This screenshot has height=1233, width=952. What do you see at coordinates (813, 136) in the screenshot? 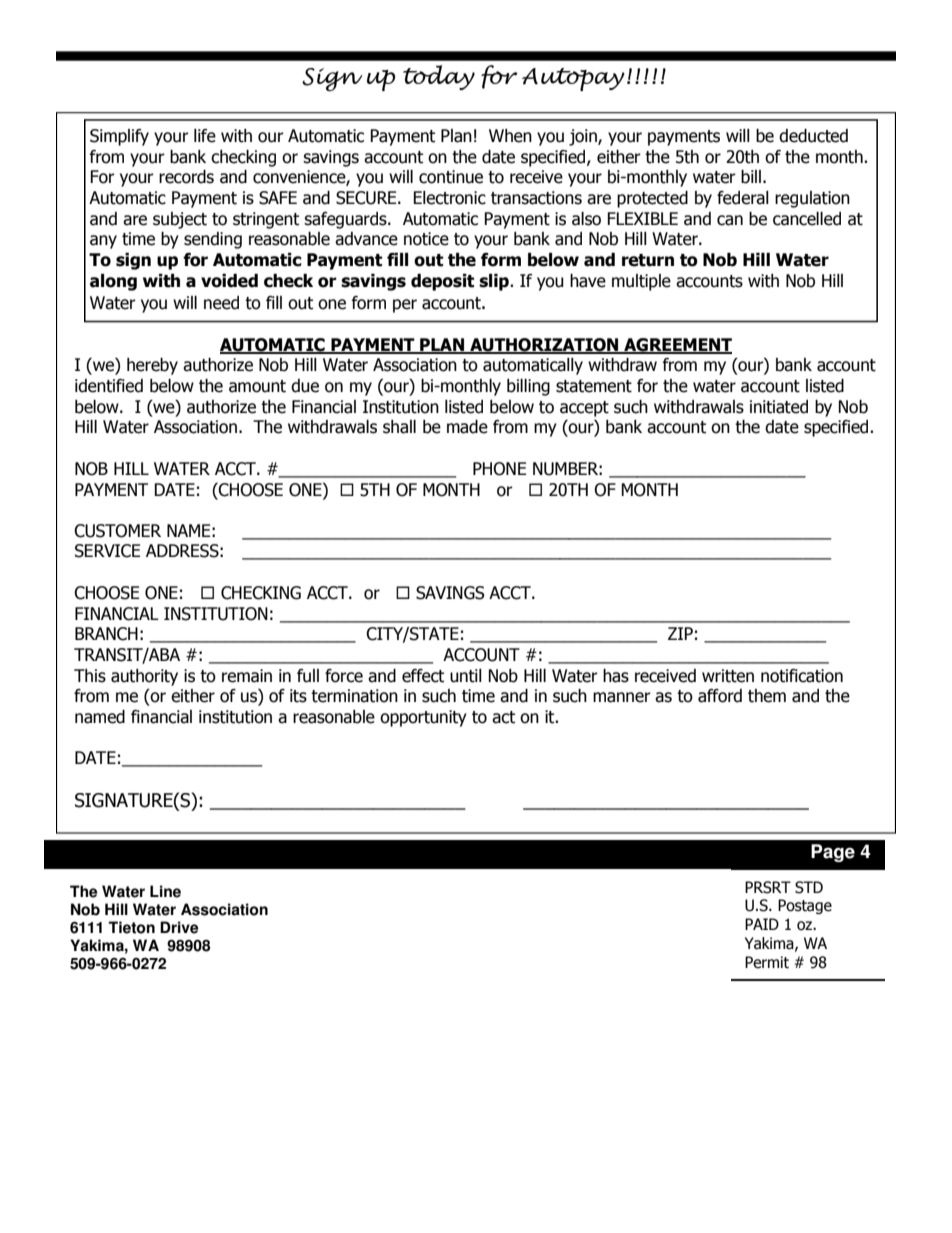
I see `deducted` at bounding box center [813, 136].
